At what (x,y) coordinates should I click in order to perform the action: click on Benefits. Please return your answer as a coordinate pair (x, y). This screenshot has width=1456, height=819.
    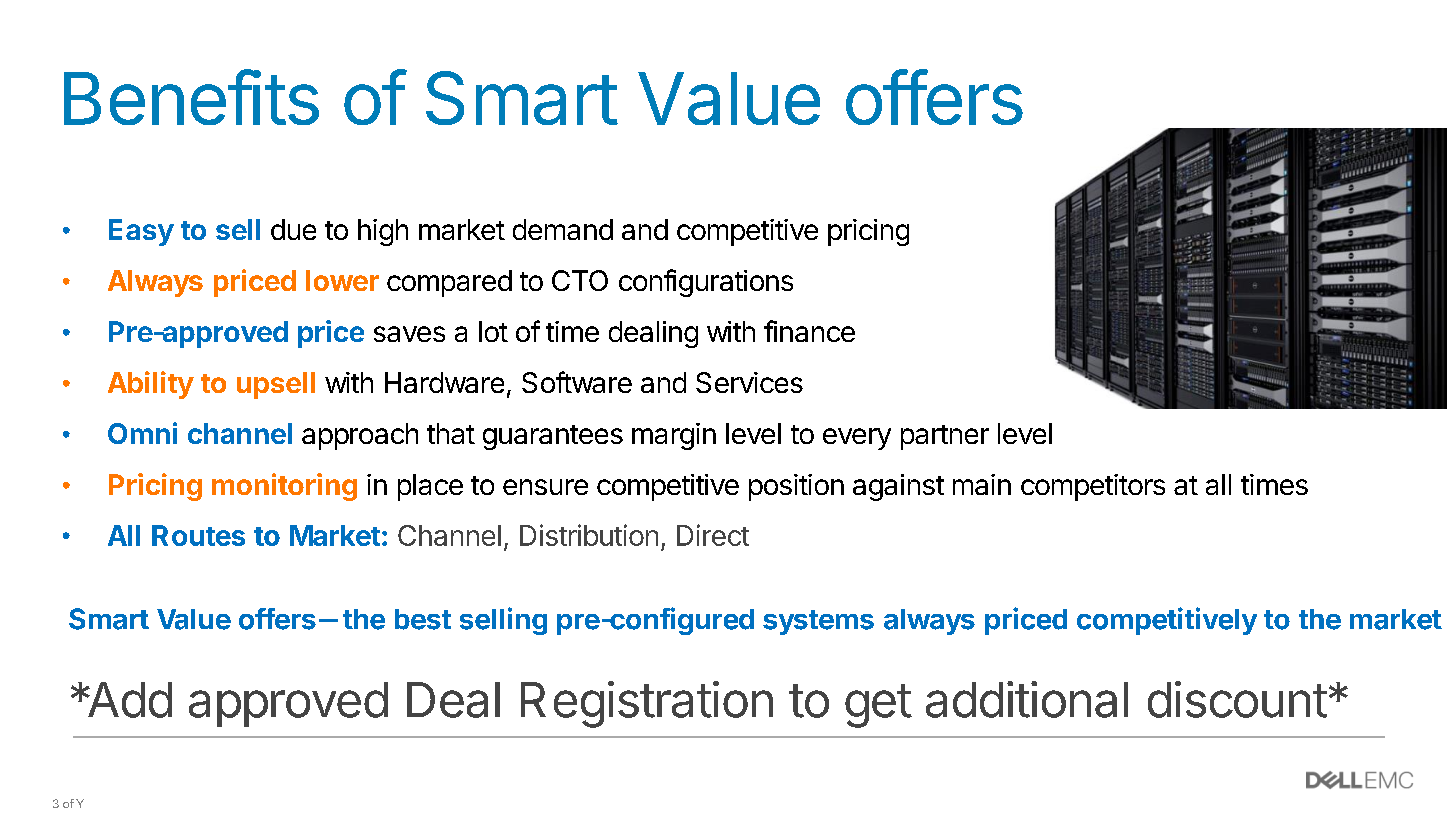
    Looking at the image, I should click on (191, 97).
